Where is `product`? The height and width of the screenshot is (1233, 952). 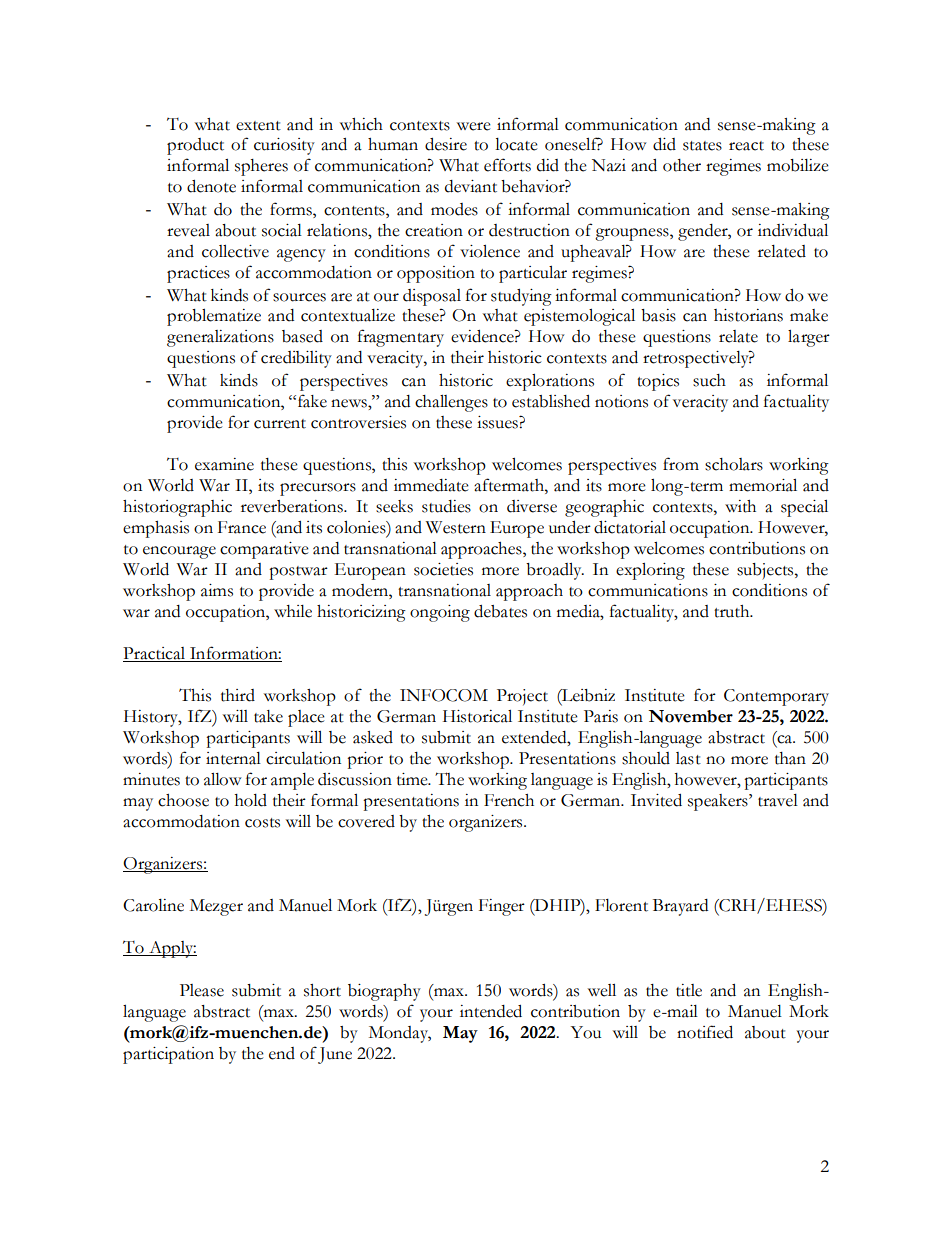 product is located at coordinates (195, 146).
